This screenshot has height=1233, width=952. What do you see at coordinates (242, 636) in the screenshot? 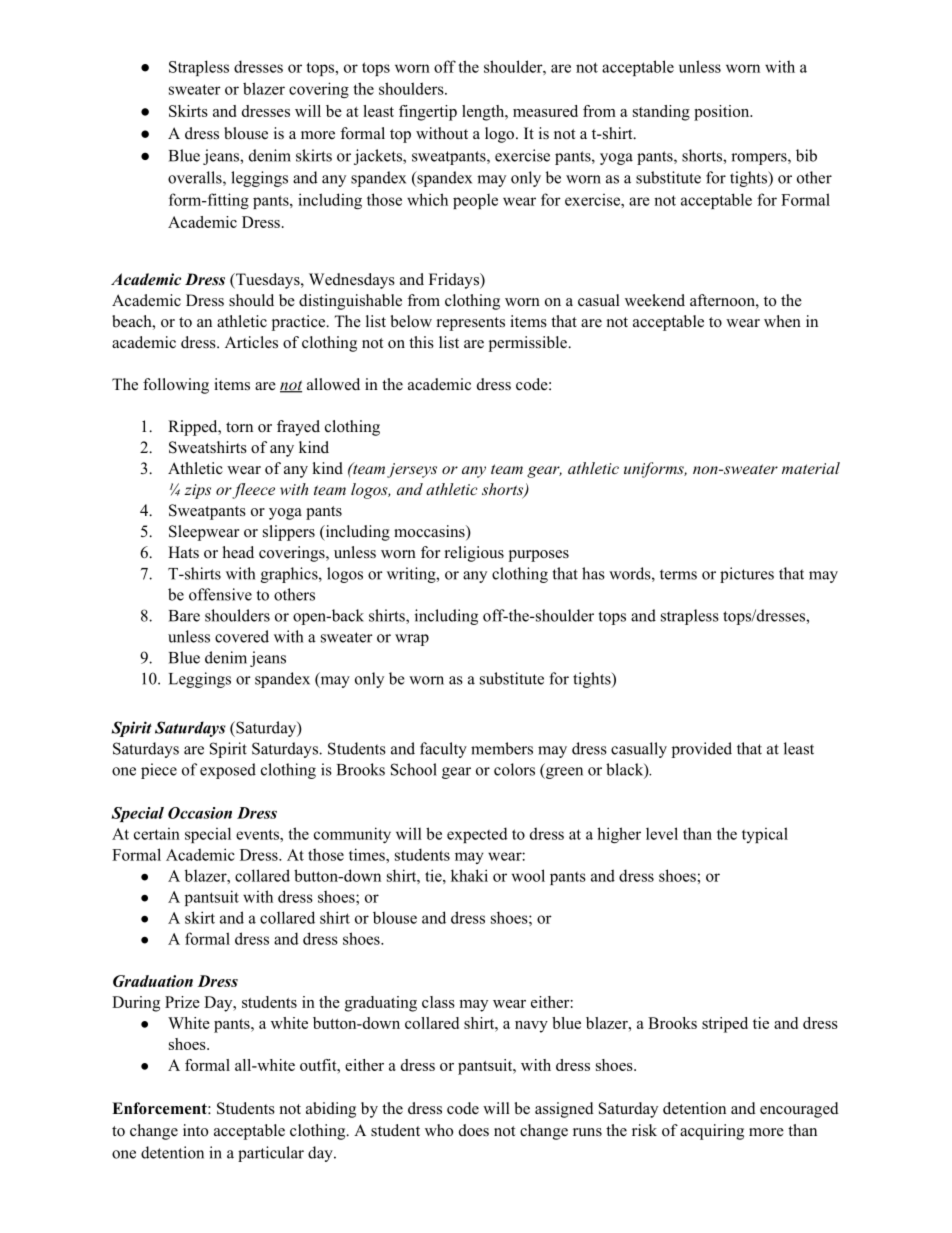
I see `covered` at bounding box center [242, 636].
